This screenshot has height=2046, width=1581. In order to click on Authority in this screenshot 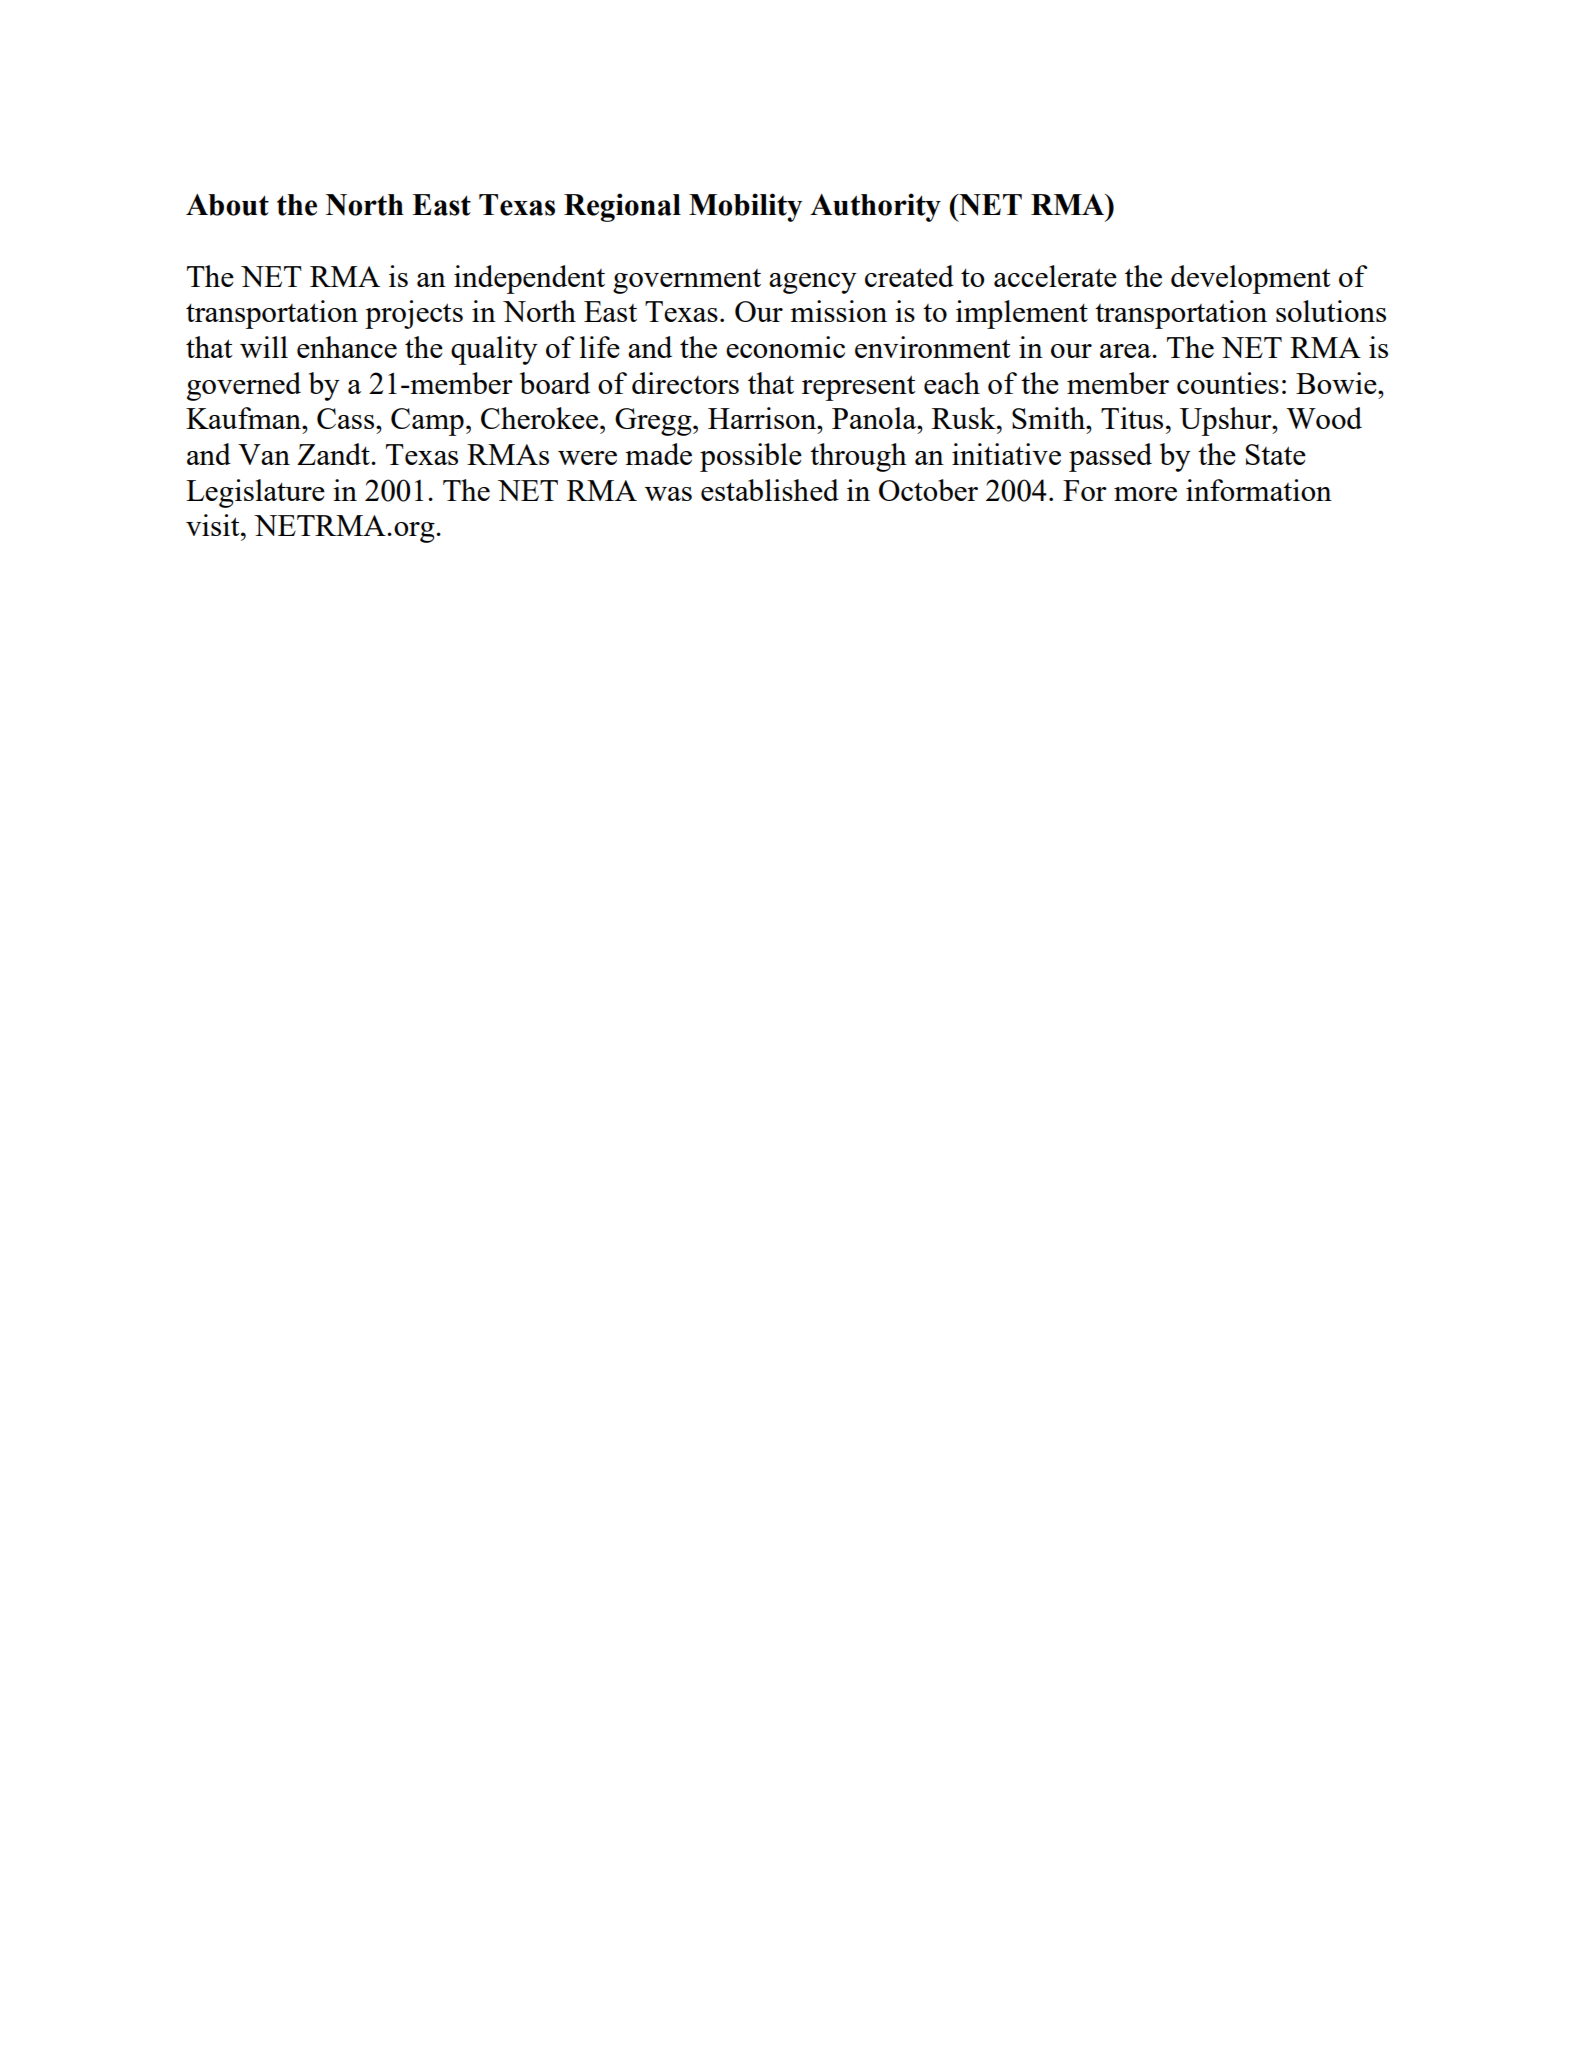, I will do `click(875, 207)`.
